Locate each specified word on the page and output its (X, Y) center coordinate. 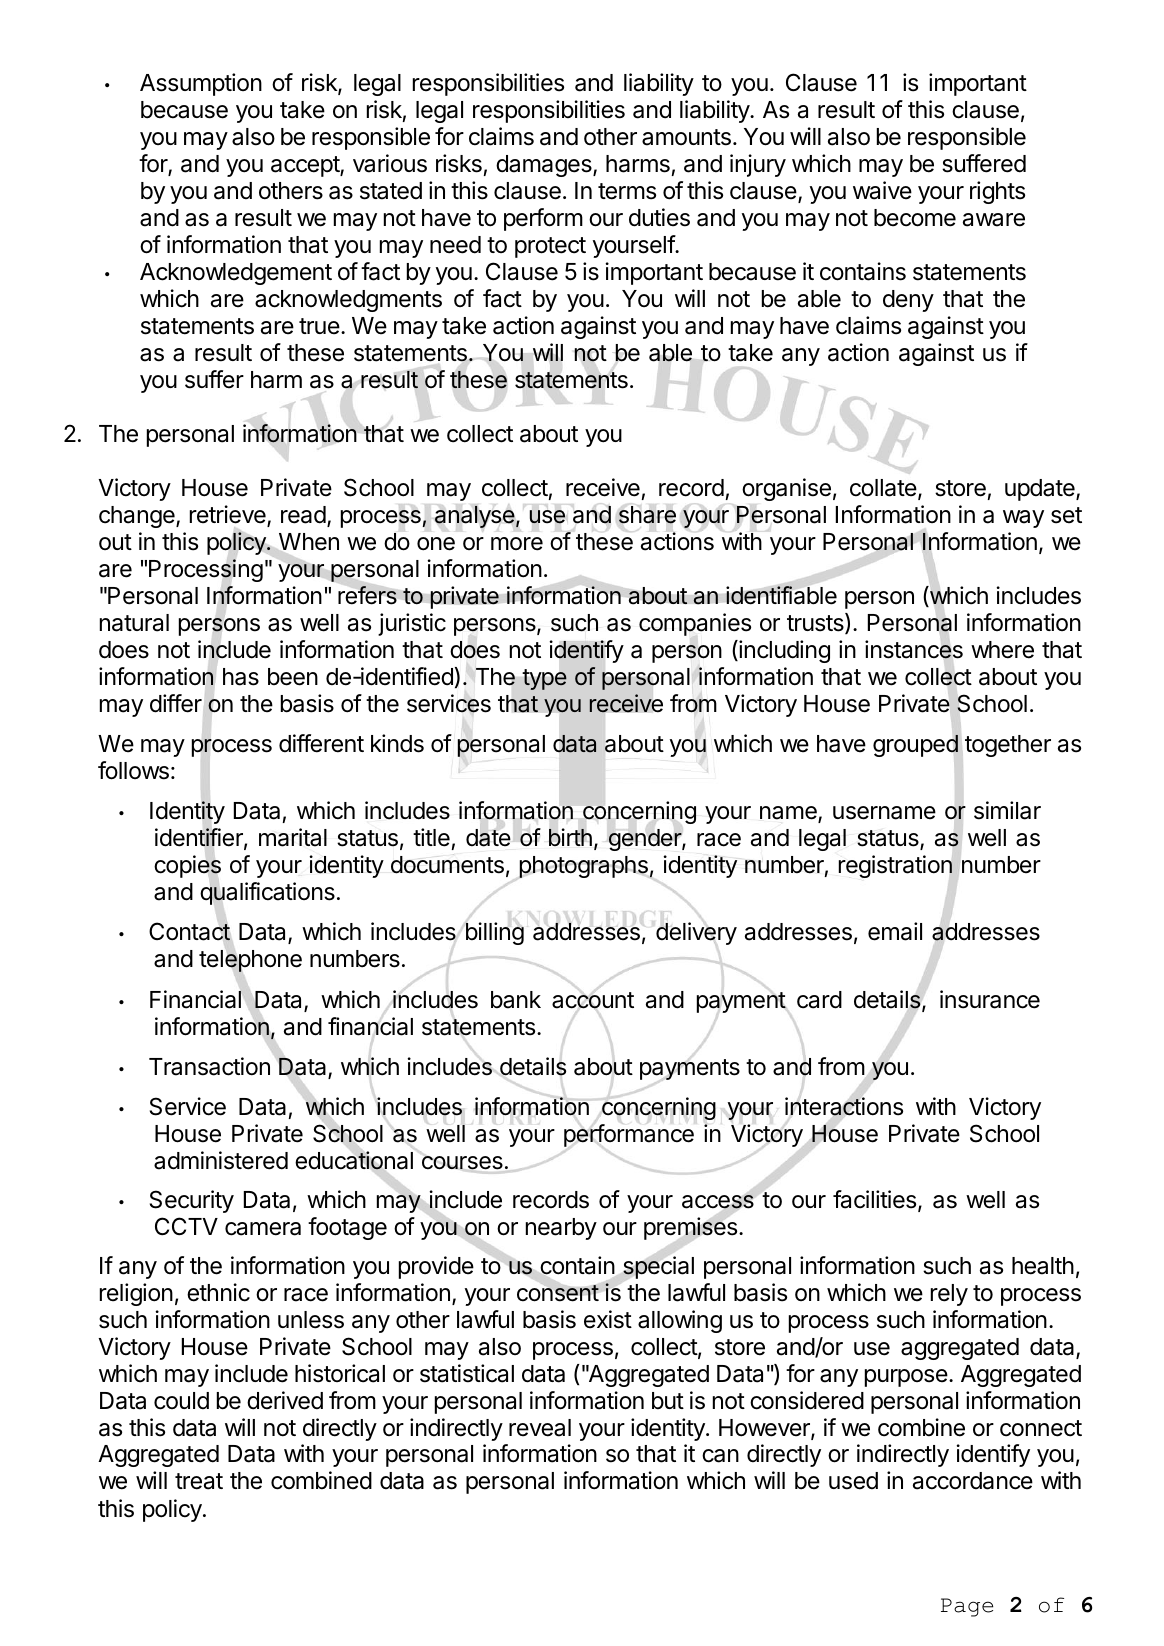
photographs (583, 867)
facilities (876, 1200)
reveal (540, 1428)
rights (997, 192)
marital (293, 837)
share (647, 515)
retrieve (229, 515)
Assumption (201, 84)
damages (545, 166)
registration (895, 866)
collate (883, 488)
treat (199, 1481)
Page (967, 1607)
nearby (561, 1229)
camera (263, 1229)
